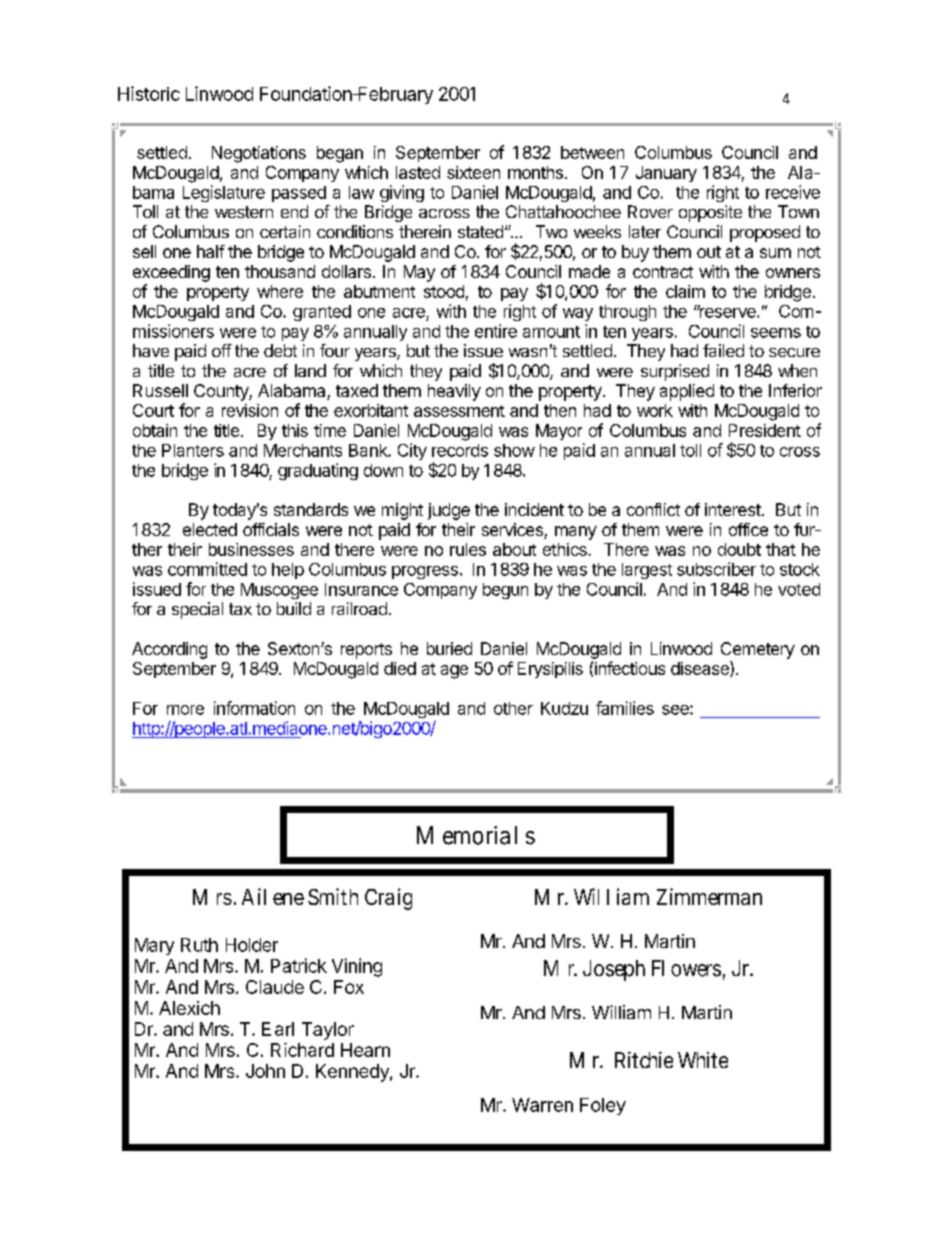 This screenshot has height=1233, width=952. Describe the element at coordinates (709, 896) in the screenshot. I see `Zimmerman` at that location.
